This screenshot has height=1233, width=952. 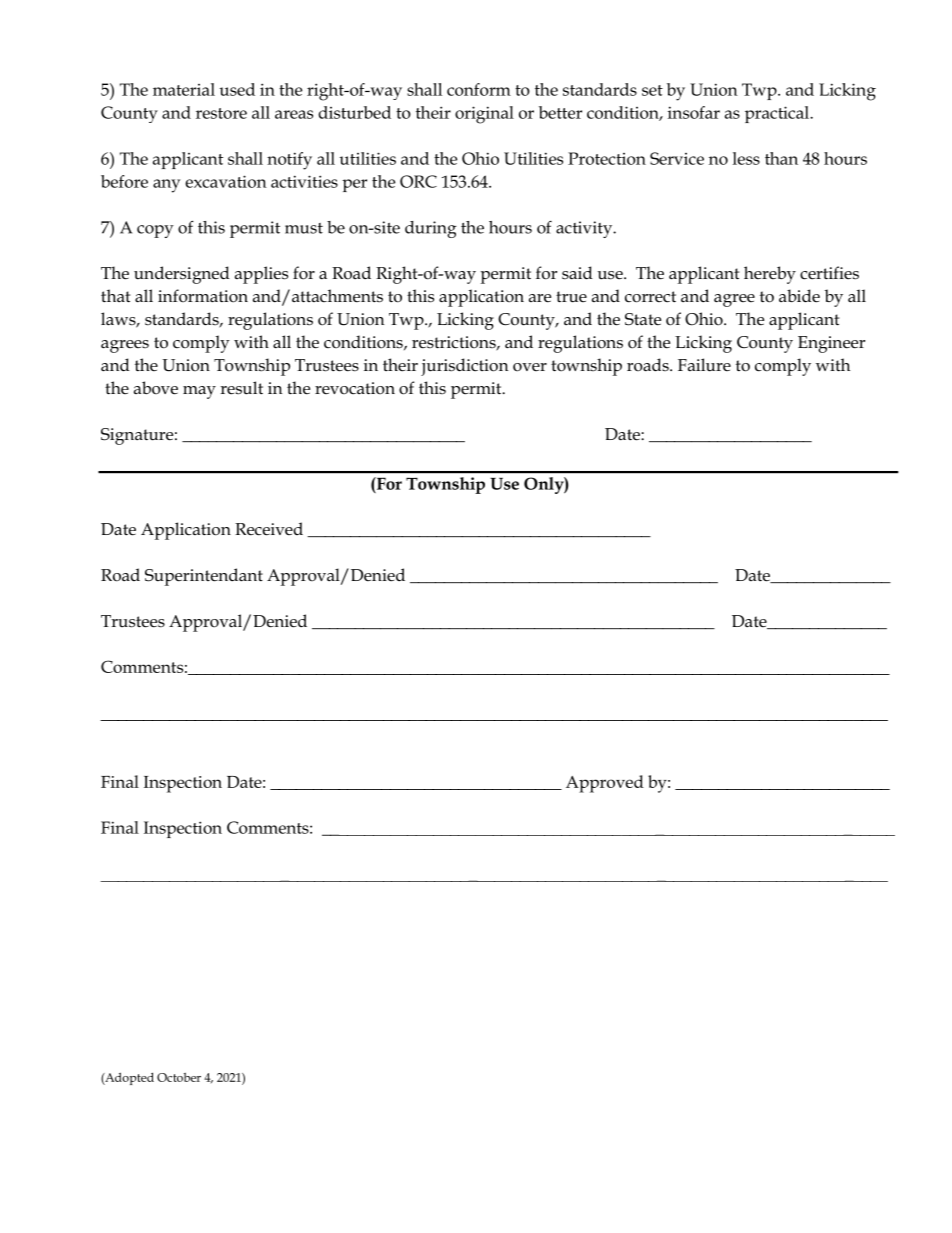 I want to click on Received, so click(x=269, y=529).
